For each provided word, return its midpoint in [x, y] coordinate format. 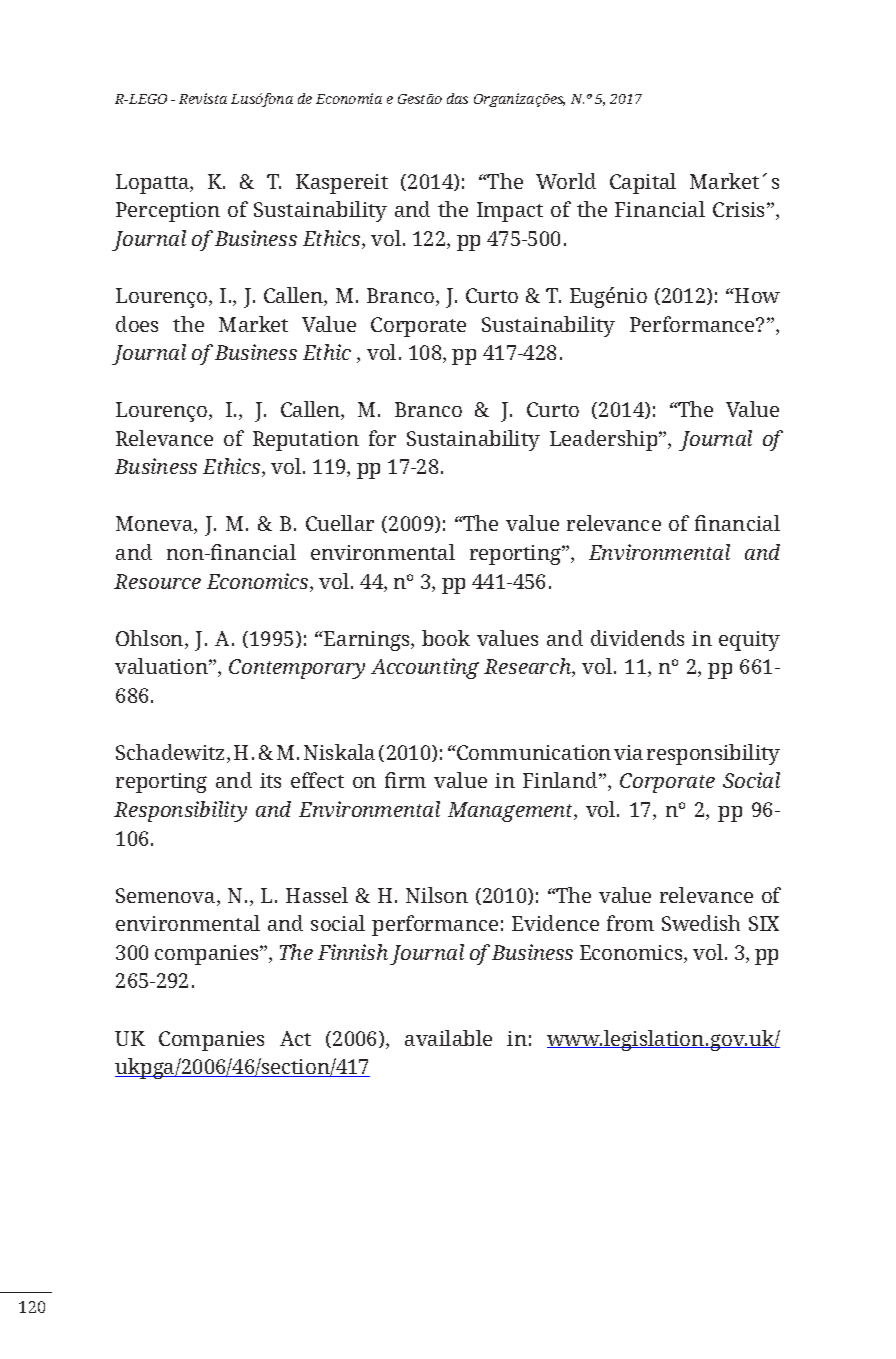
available [448, 1038]
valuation [162, 666]
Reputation [306, 441]
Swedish [701, 923]
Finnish [353, 952]
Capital [643, 183]
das [457, 98]
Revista [203, 98]
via [628, 752]
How [756, 295]
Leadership [605, 440]
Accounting [425, 668]
